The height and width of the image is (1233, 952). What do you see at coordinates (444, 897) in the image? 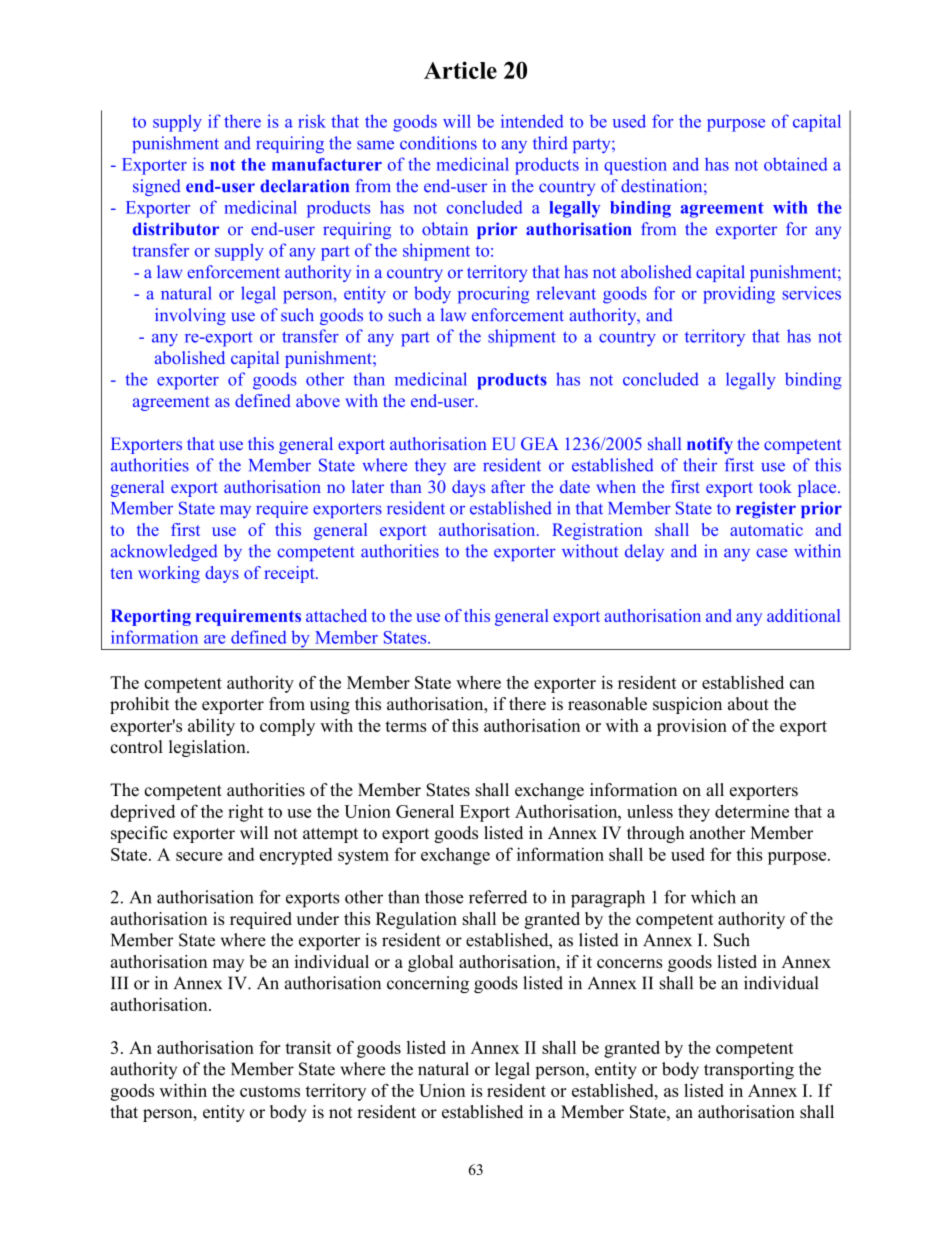
I see `those` at bounding box center [444, 897].
